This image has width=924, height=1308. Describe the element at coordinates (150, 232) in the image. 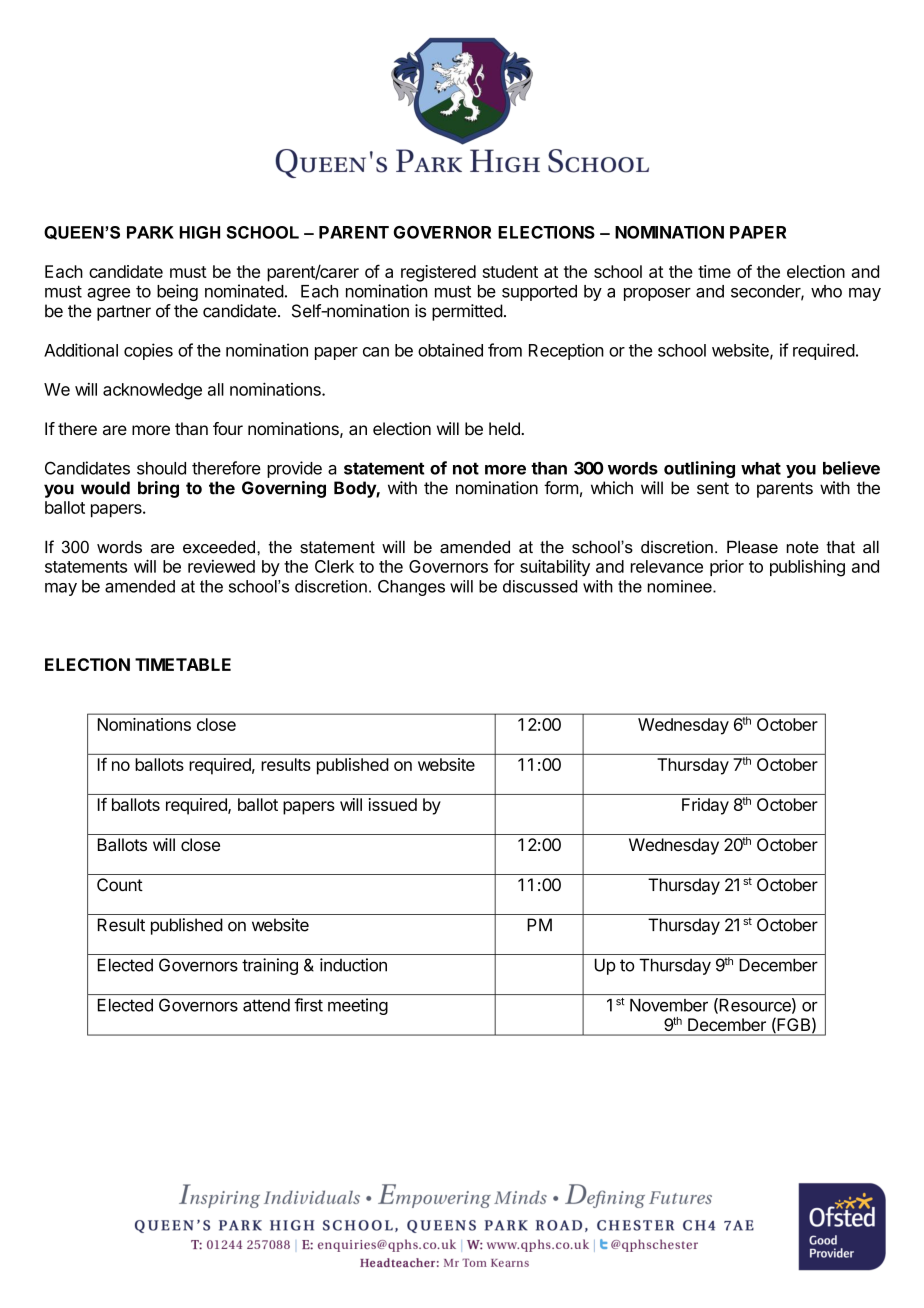

I see `PARK` at that location.
